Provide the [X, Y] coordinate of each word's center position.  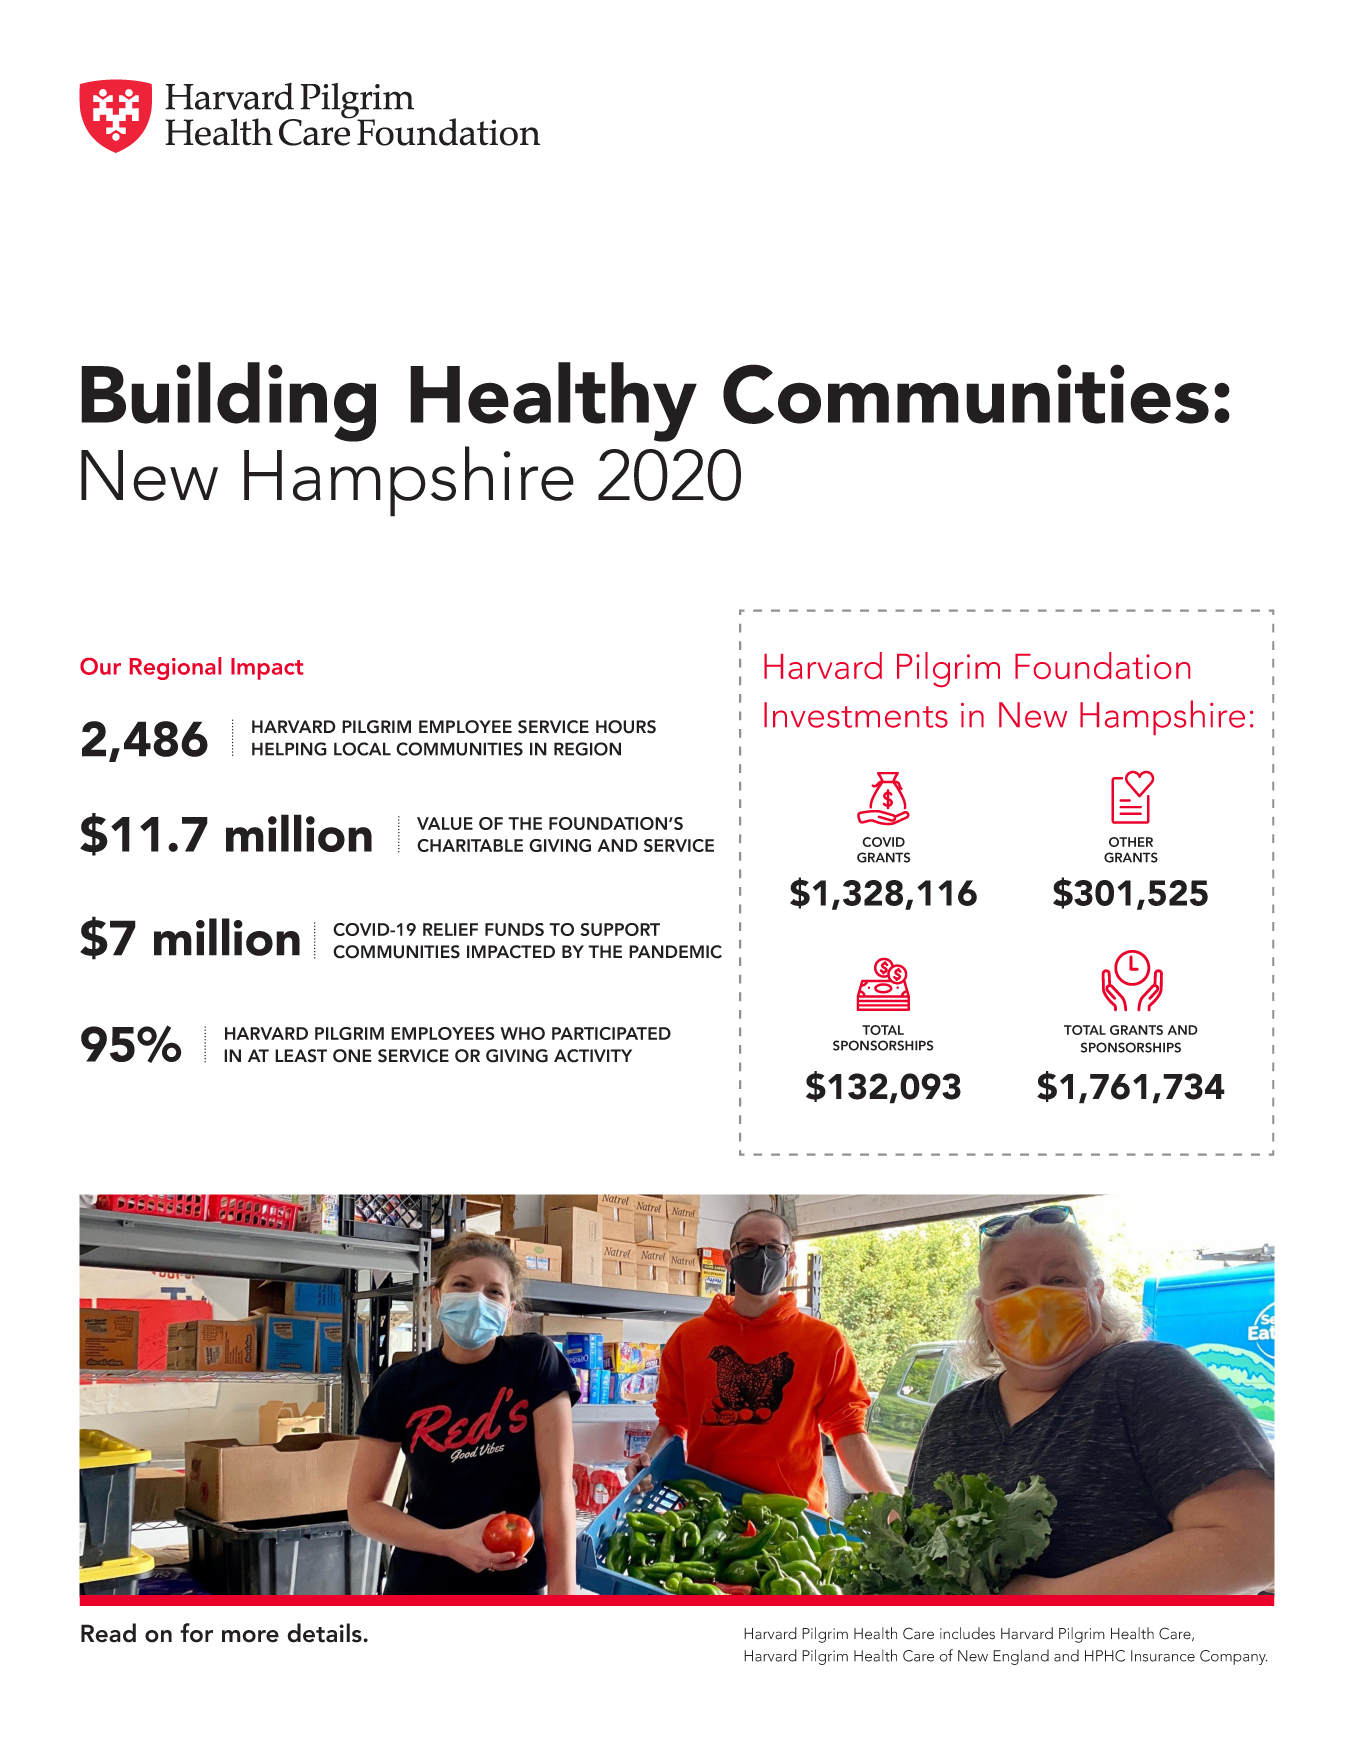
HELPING [289, 749]
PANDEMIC [675, 952]
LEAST [301, 1056]
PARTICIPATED [611, 1033]
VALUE [445, 823]
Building [228, 402]
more [250, 1636]
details [325, 1633]
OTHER [1131, 842]
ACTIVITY [593, 1056]
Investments [856, 715]
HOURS [626, 727]
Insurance [1163, 1656]
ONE [352, 1056]
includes [967, 1633]
